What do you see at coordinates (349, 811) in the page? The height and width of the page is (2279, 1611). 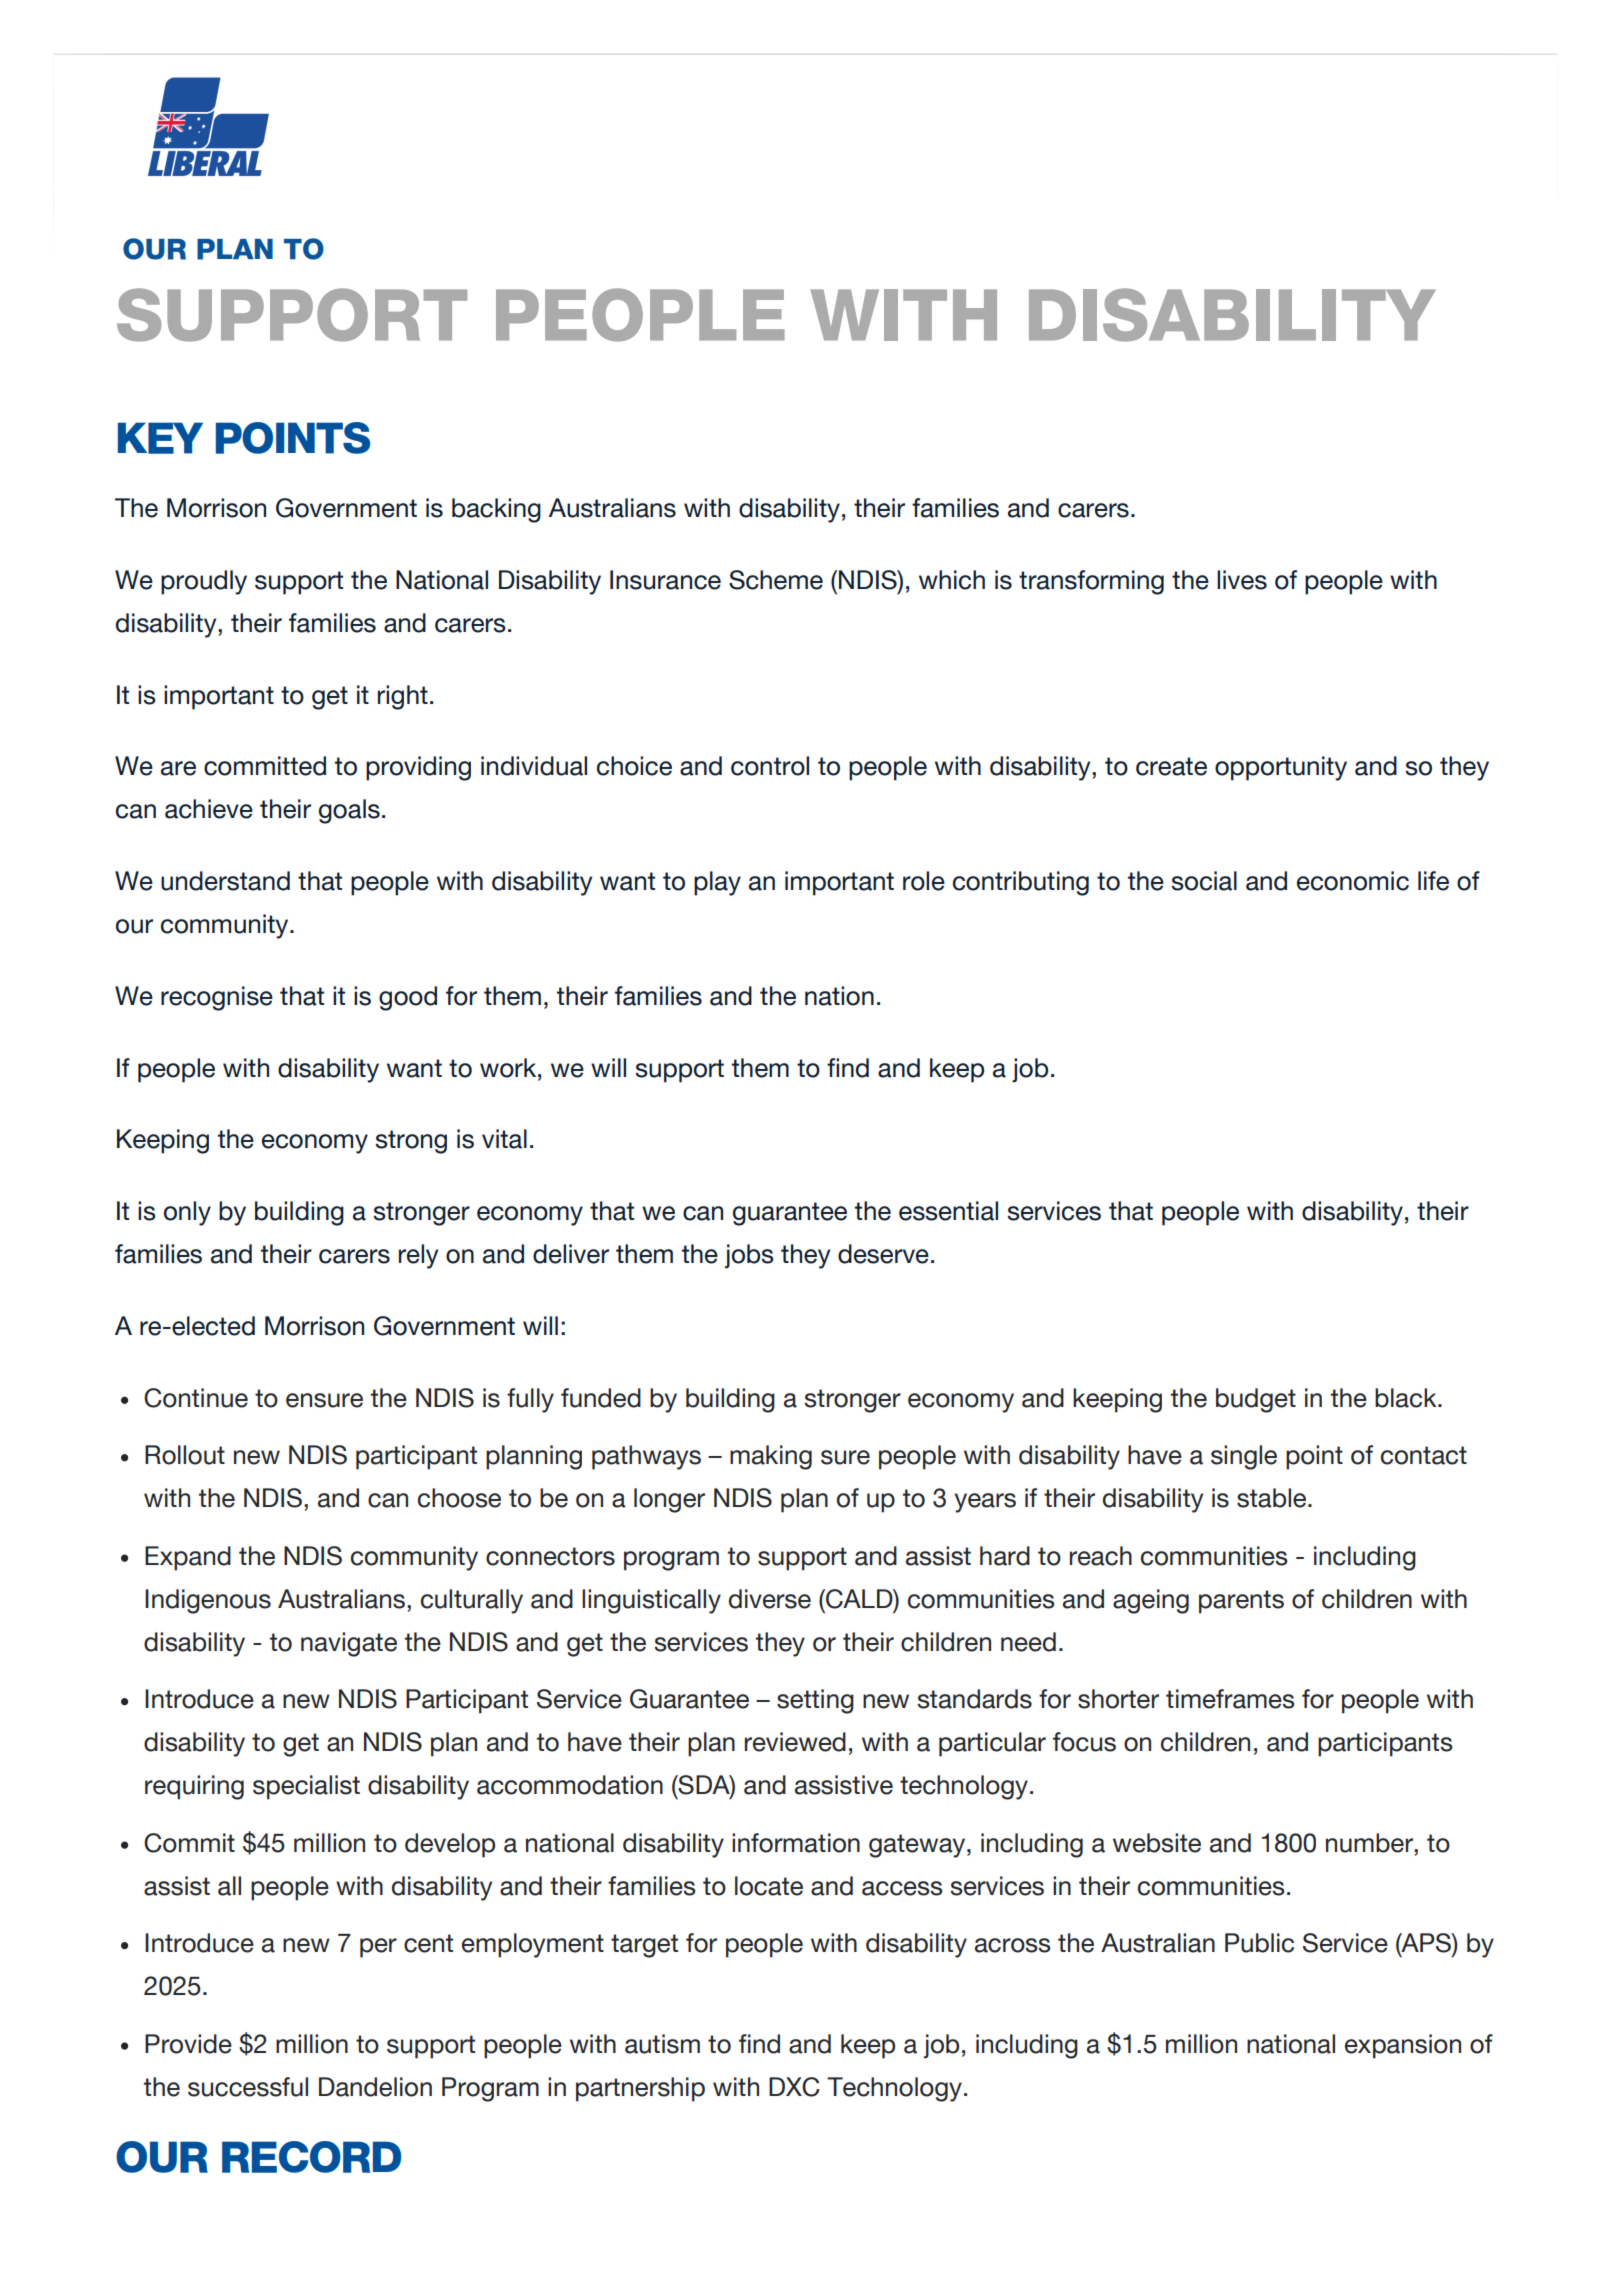 I see `goals` at bounding box center [349, 811].
